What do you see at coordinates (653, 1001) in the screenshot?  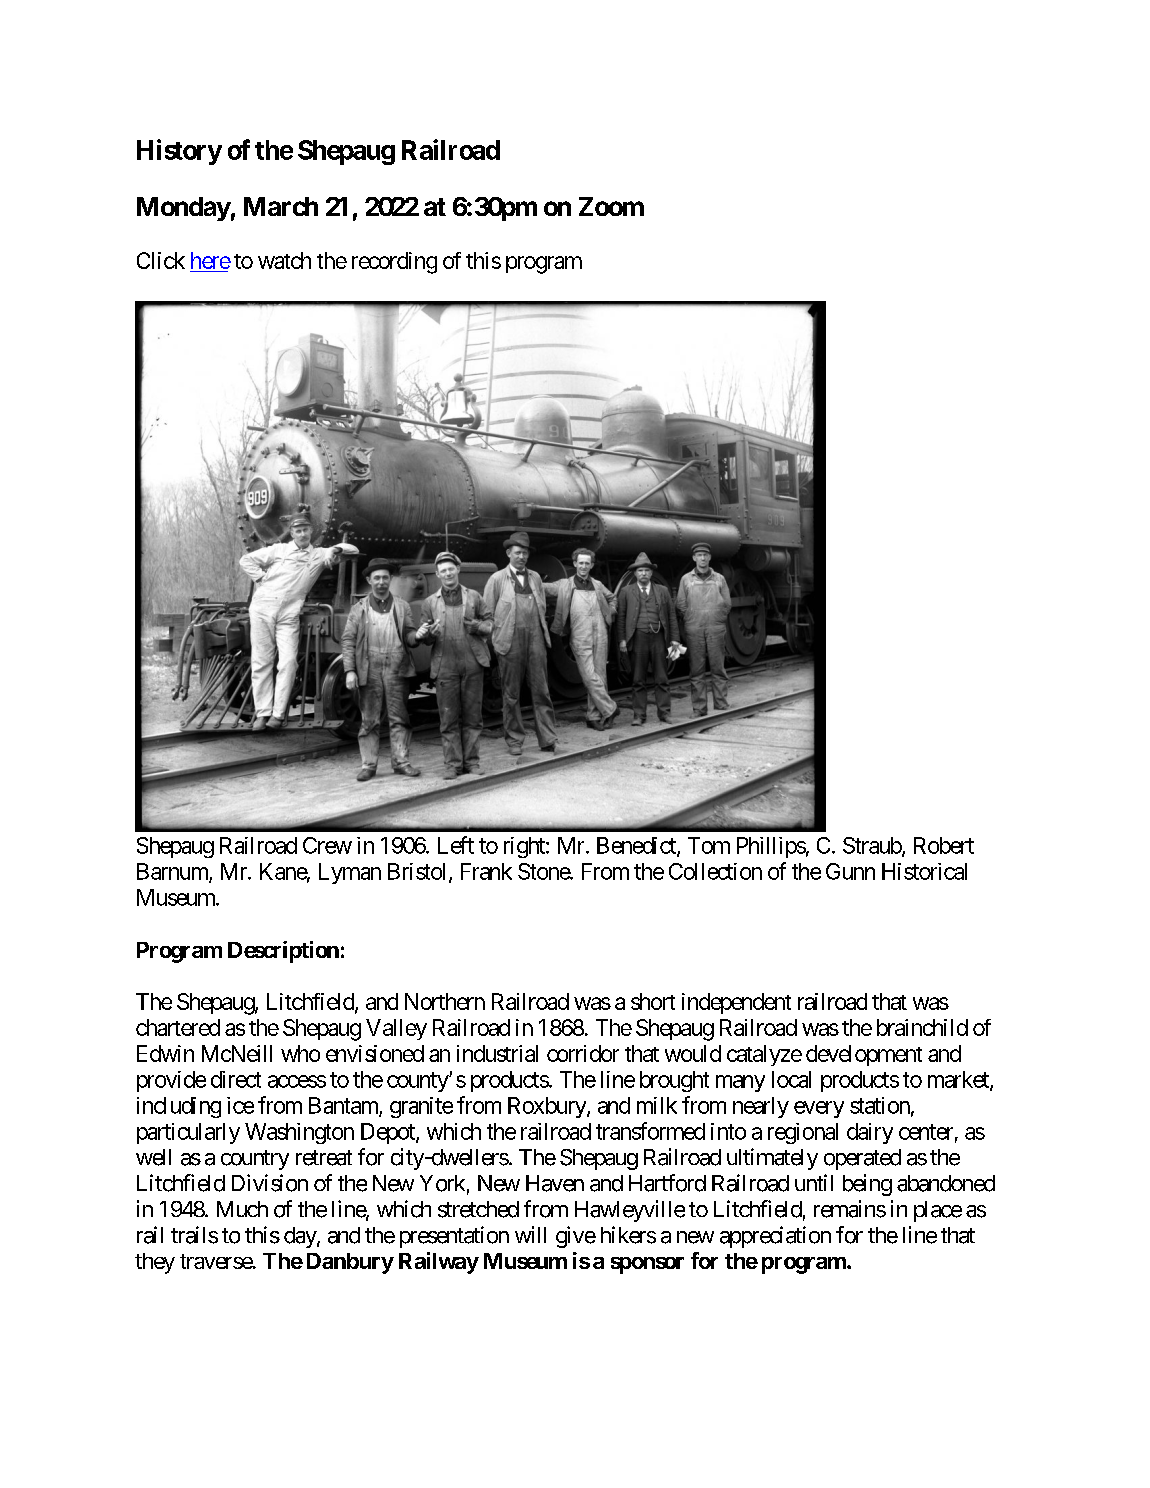 I see `short` at bounding box center [653, 1001].
